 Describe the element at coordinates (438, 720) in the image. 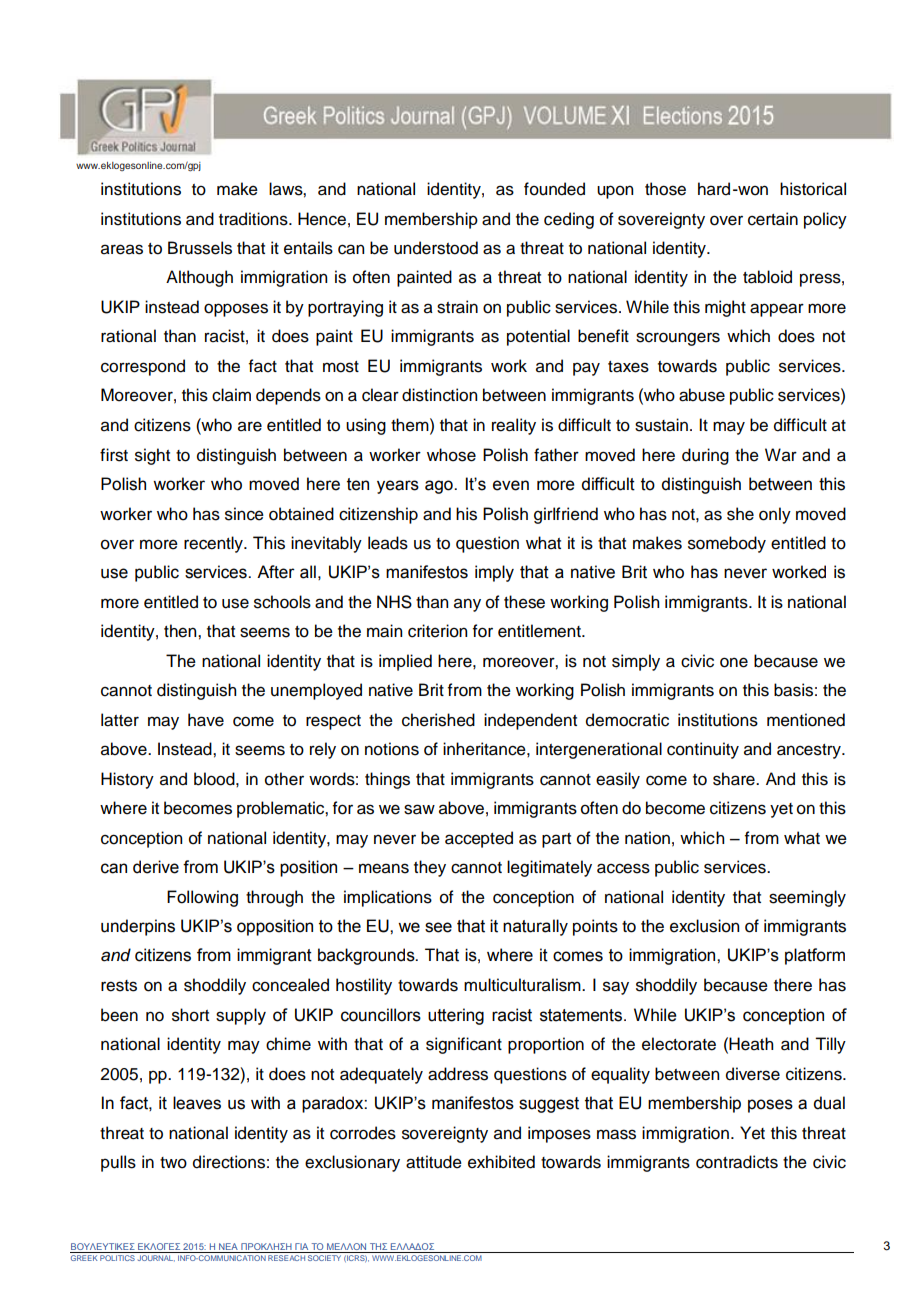

I see `cherished` at that location.
